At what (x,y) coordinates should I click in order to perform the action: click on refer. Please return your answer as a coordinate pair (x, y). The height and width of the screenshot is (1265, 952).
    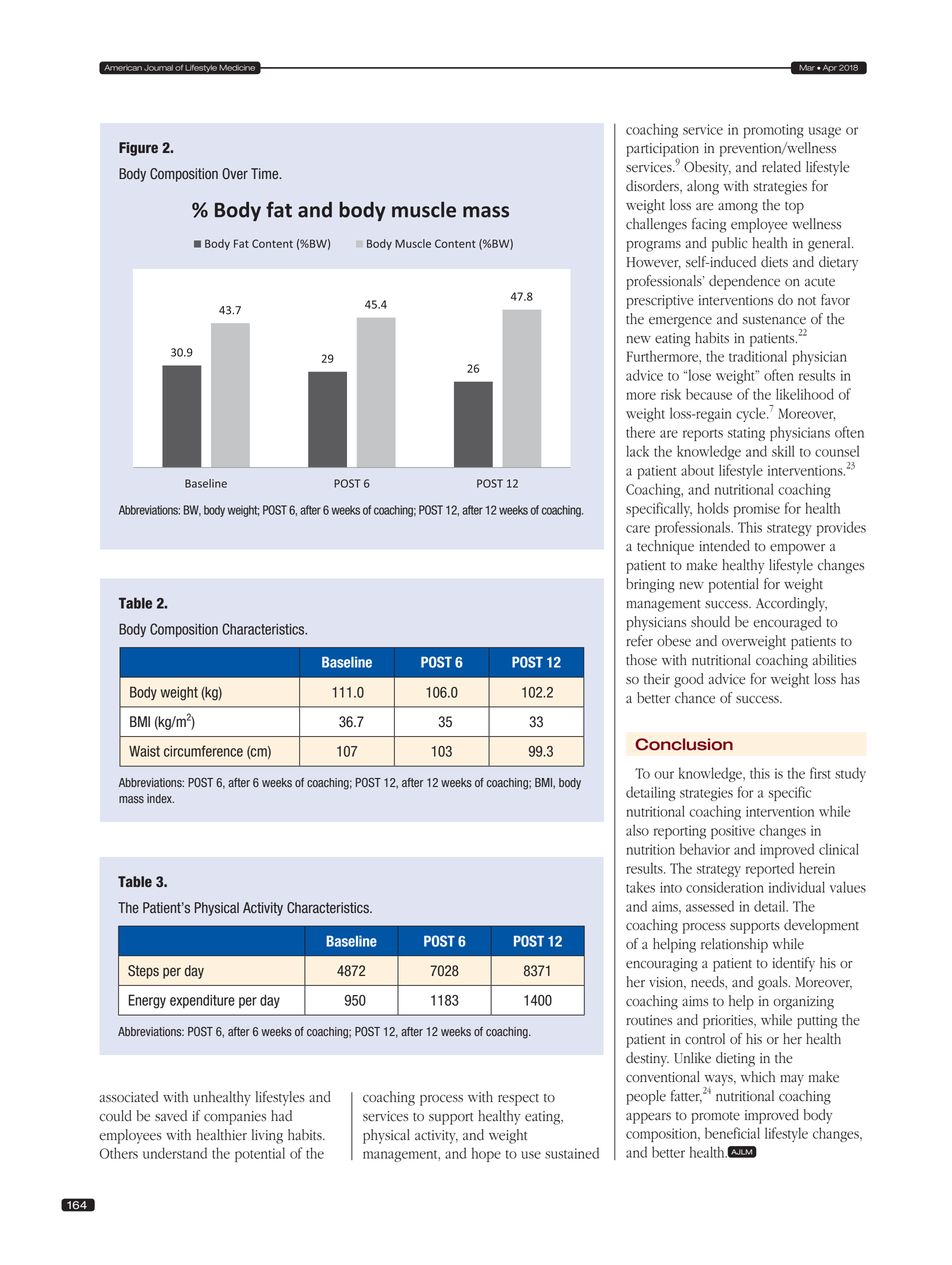
    Looking at the image, I should click on (640, 641).
